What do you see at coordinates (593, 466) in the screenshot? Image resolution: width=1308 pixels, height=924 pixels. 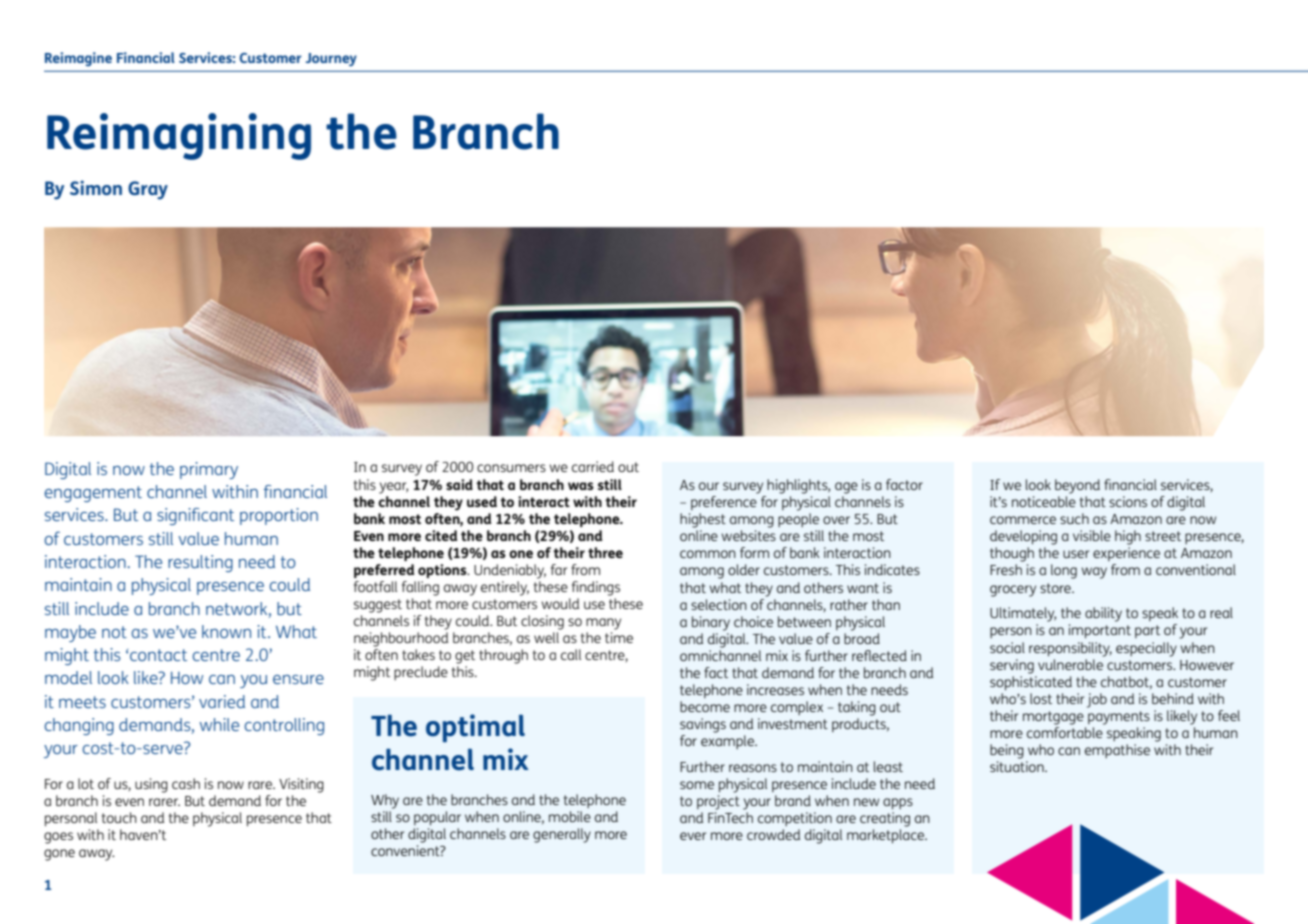 I see `carried` at bounding box center [593, 466].
